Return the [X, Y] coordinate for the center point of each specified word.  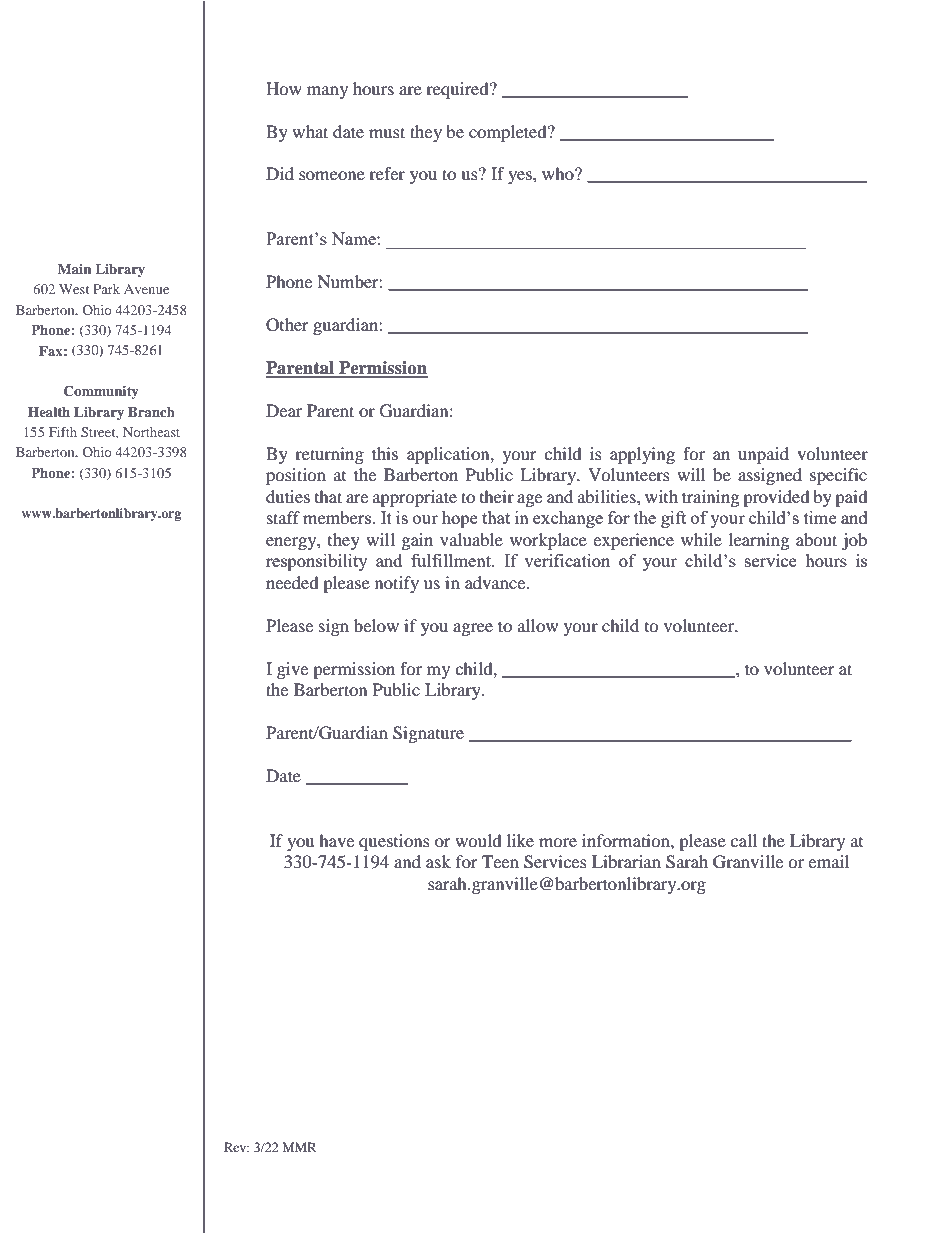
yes [521, 177]
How [284, 88]
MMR [300, 1147]
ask [438, 861]
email [828, 861]
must [387, 132]
